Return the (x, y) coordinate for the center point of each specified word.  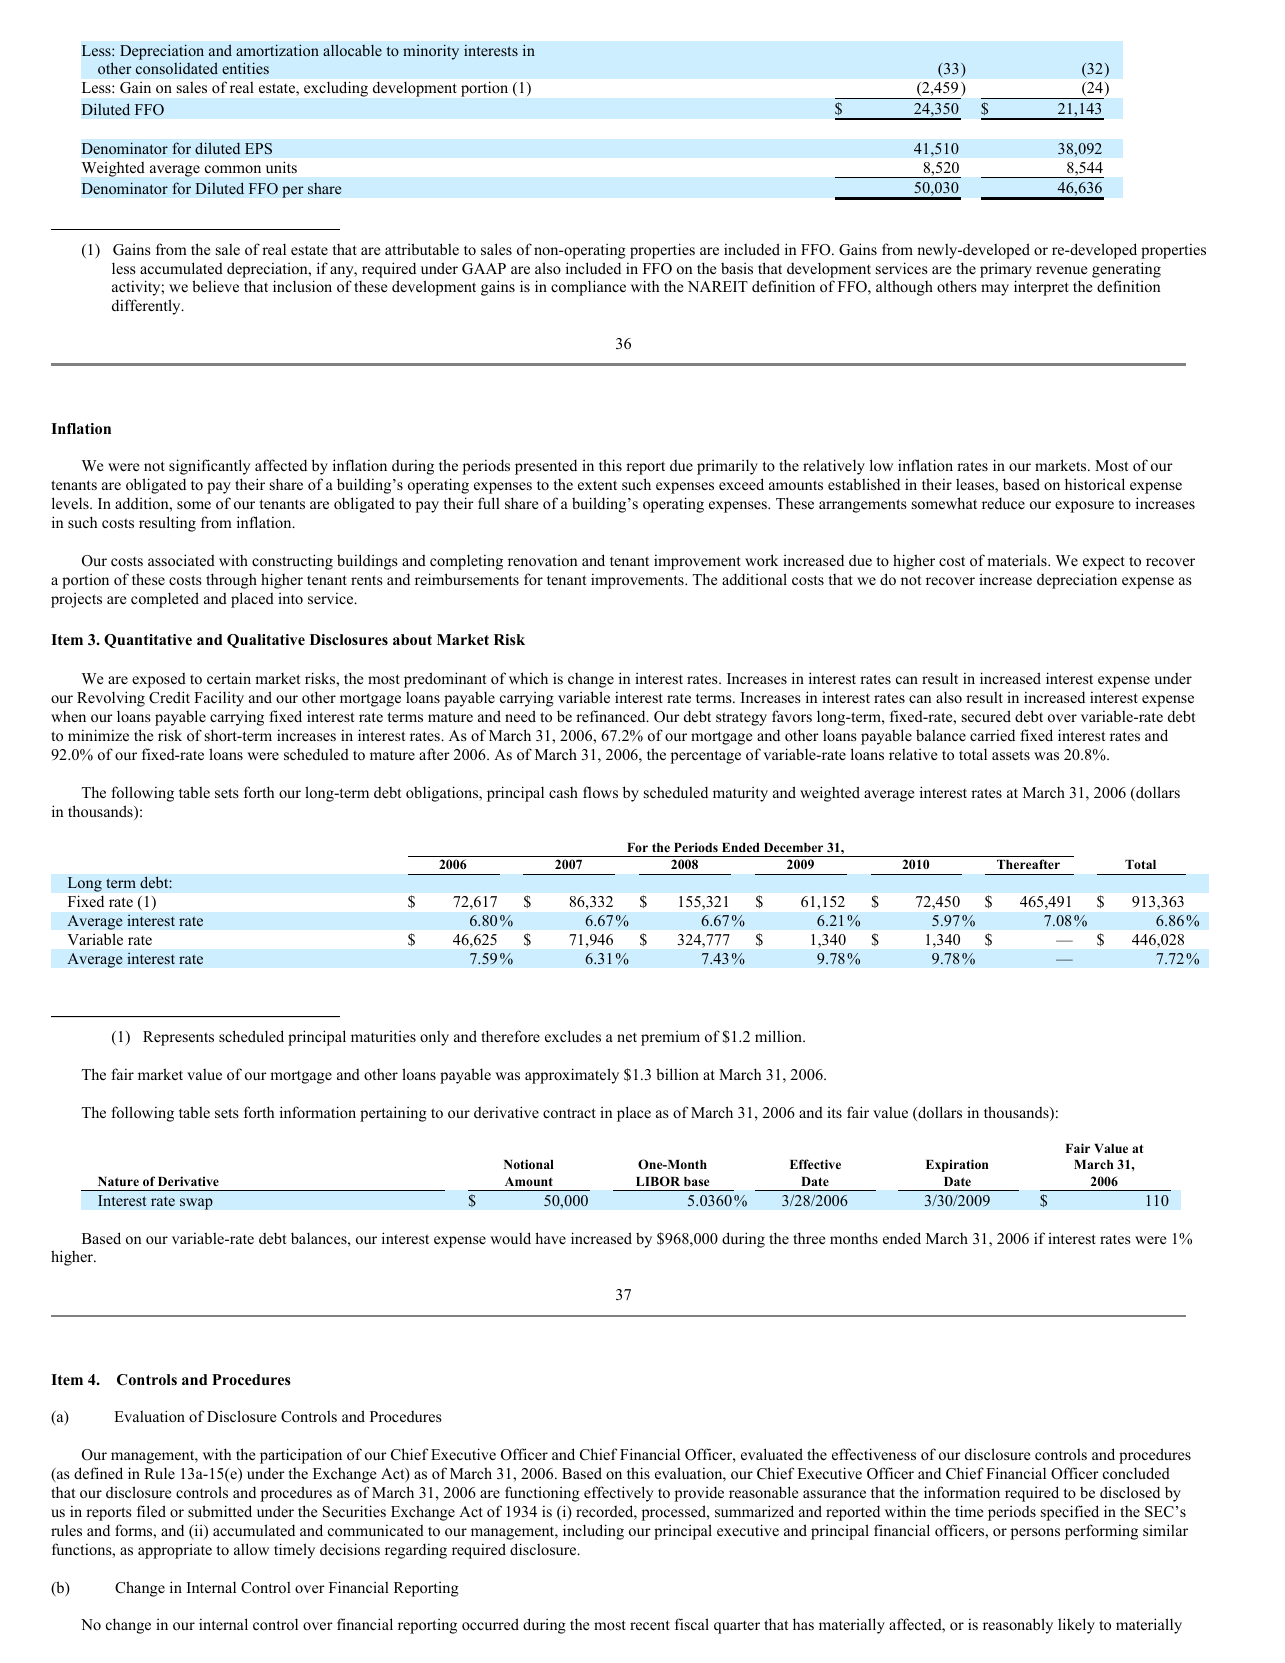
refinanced (612, 716)
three (809, 1238)
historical (1095, 484)
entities (245, 68)
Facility (219, 699)
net (627, 1037)
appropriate (175, 1551)
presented (546, 467)
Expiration (957, 1165)
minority (431, 52)
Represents (178, 1038)
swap (196, 1204)
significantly (210, 467)
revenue (1061, 270)
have (550, 1238)
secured (986, 716)
